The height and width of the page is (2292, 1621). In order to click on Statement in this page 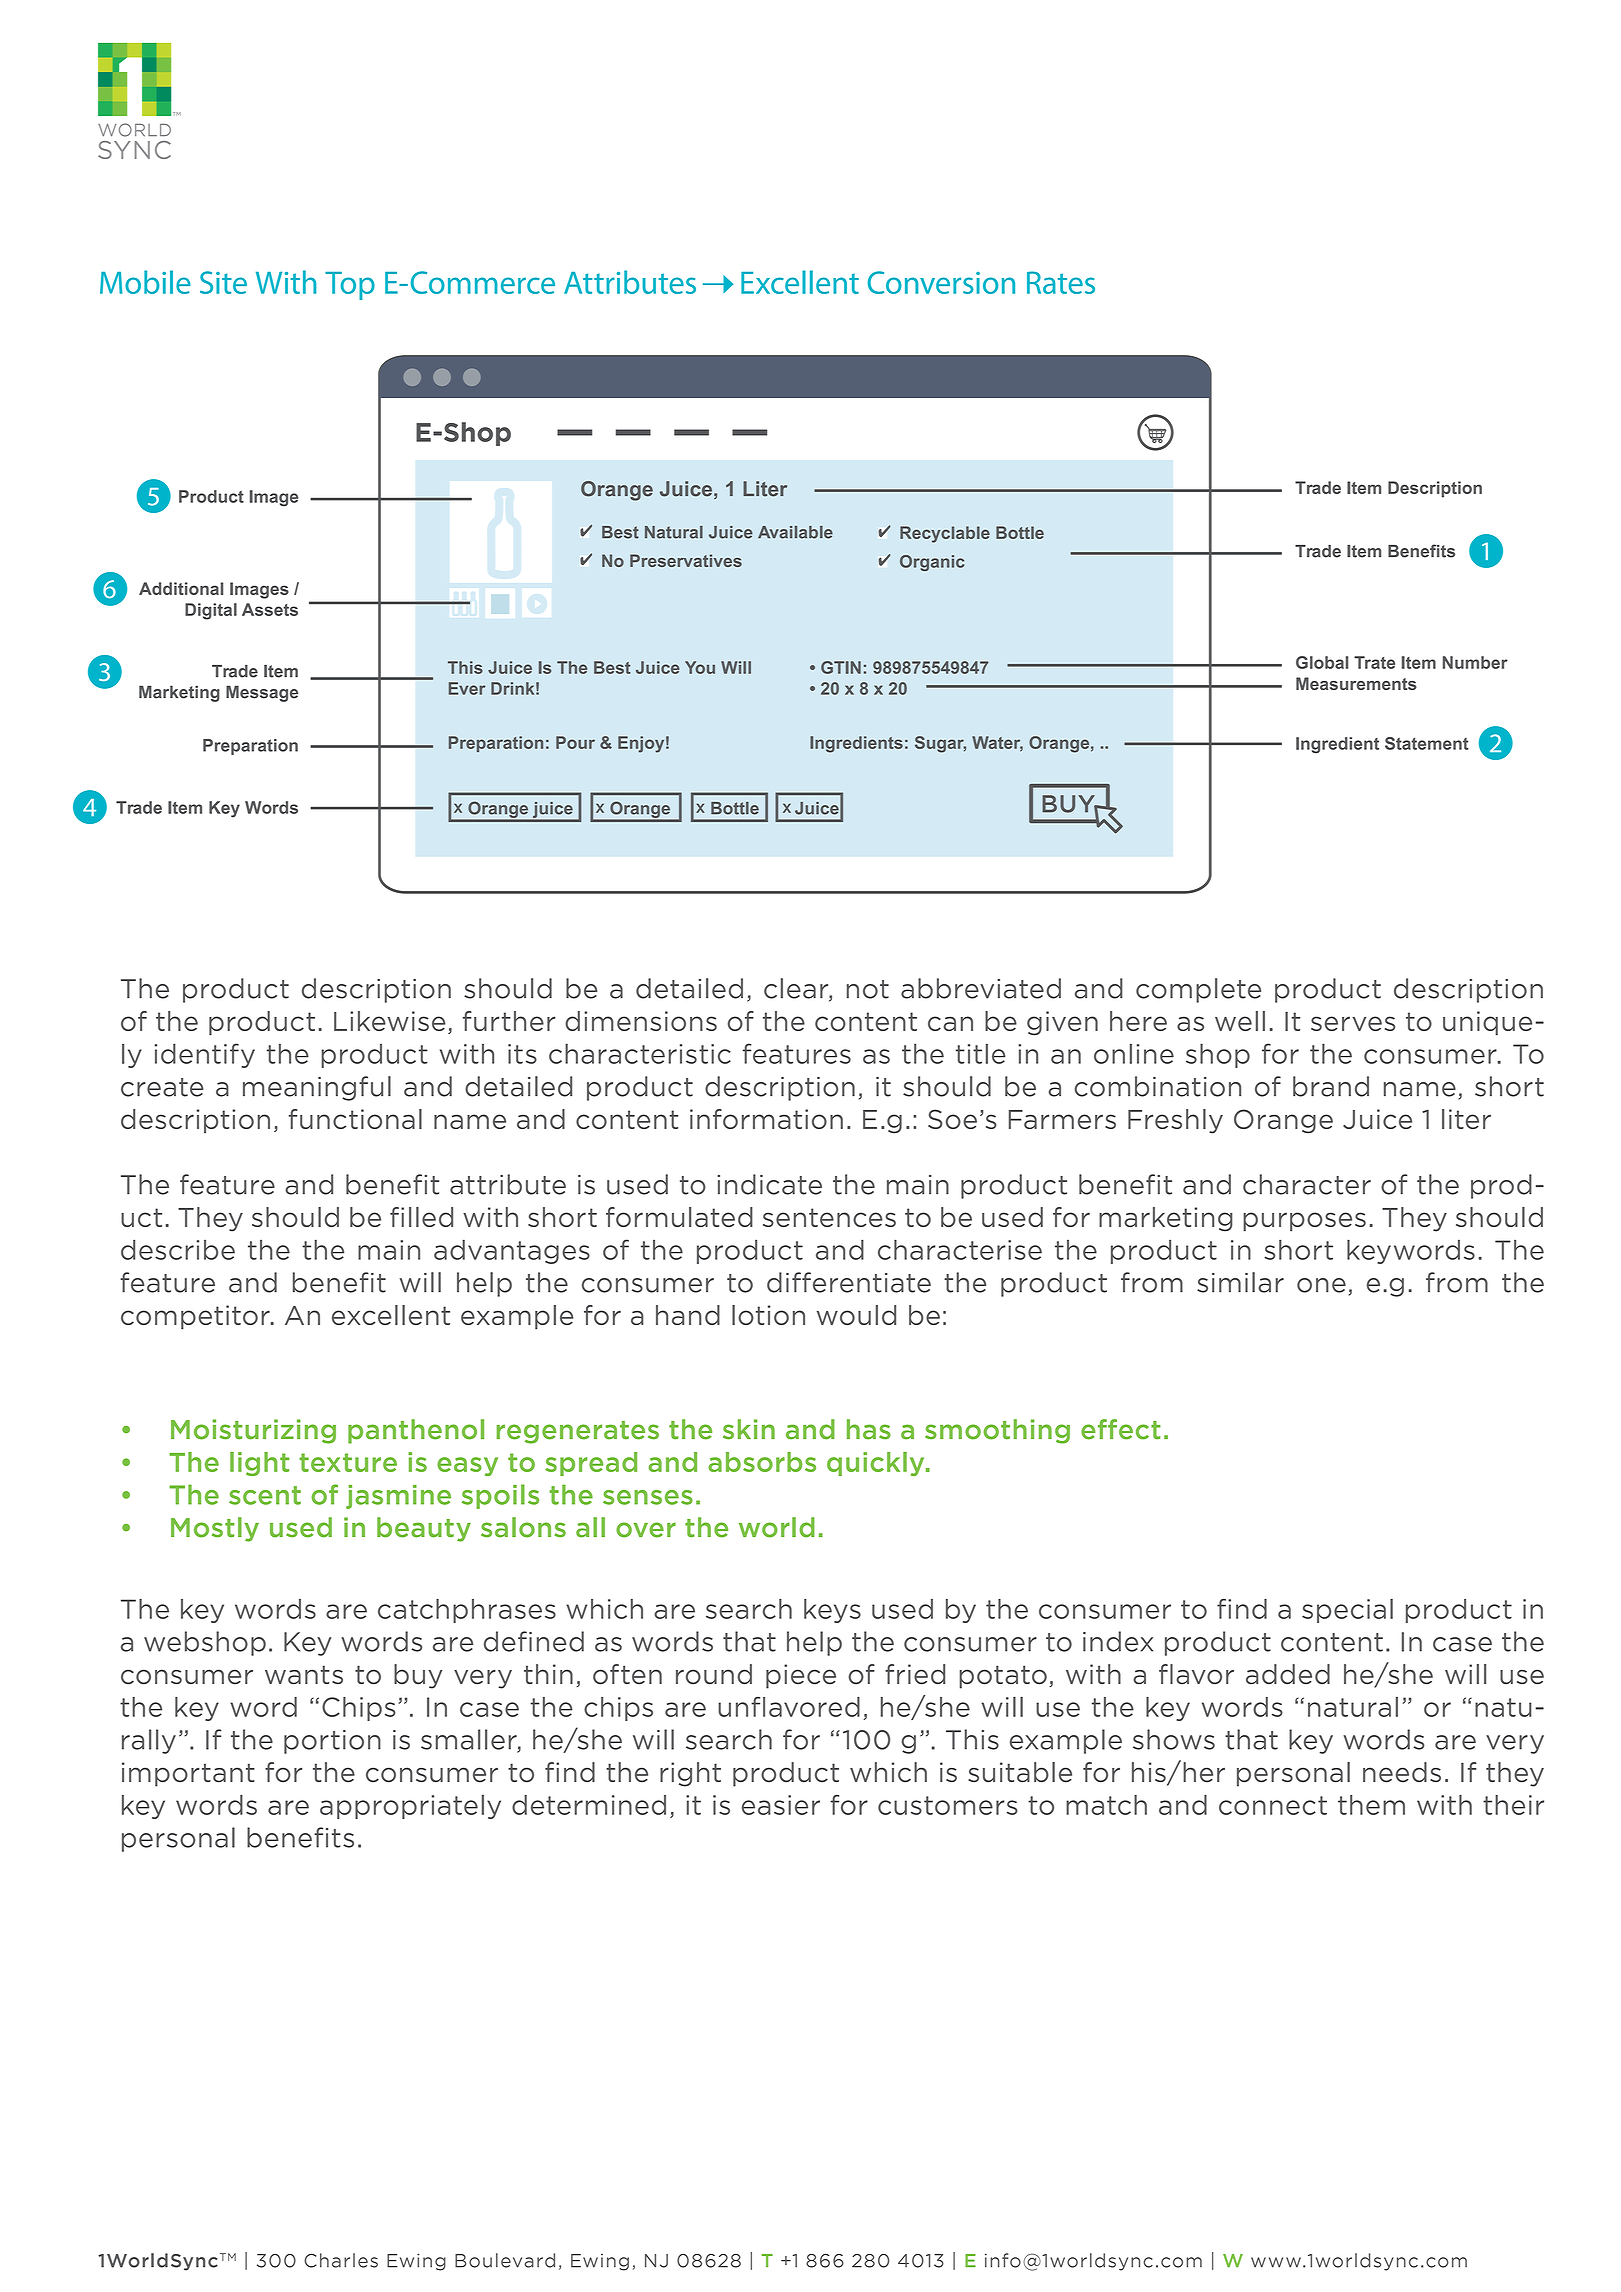, I will do `click(1427, 743)`.
